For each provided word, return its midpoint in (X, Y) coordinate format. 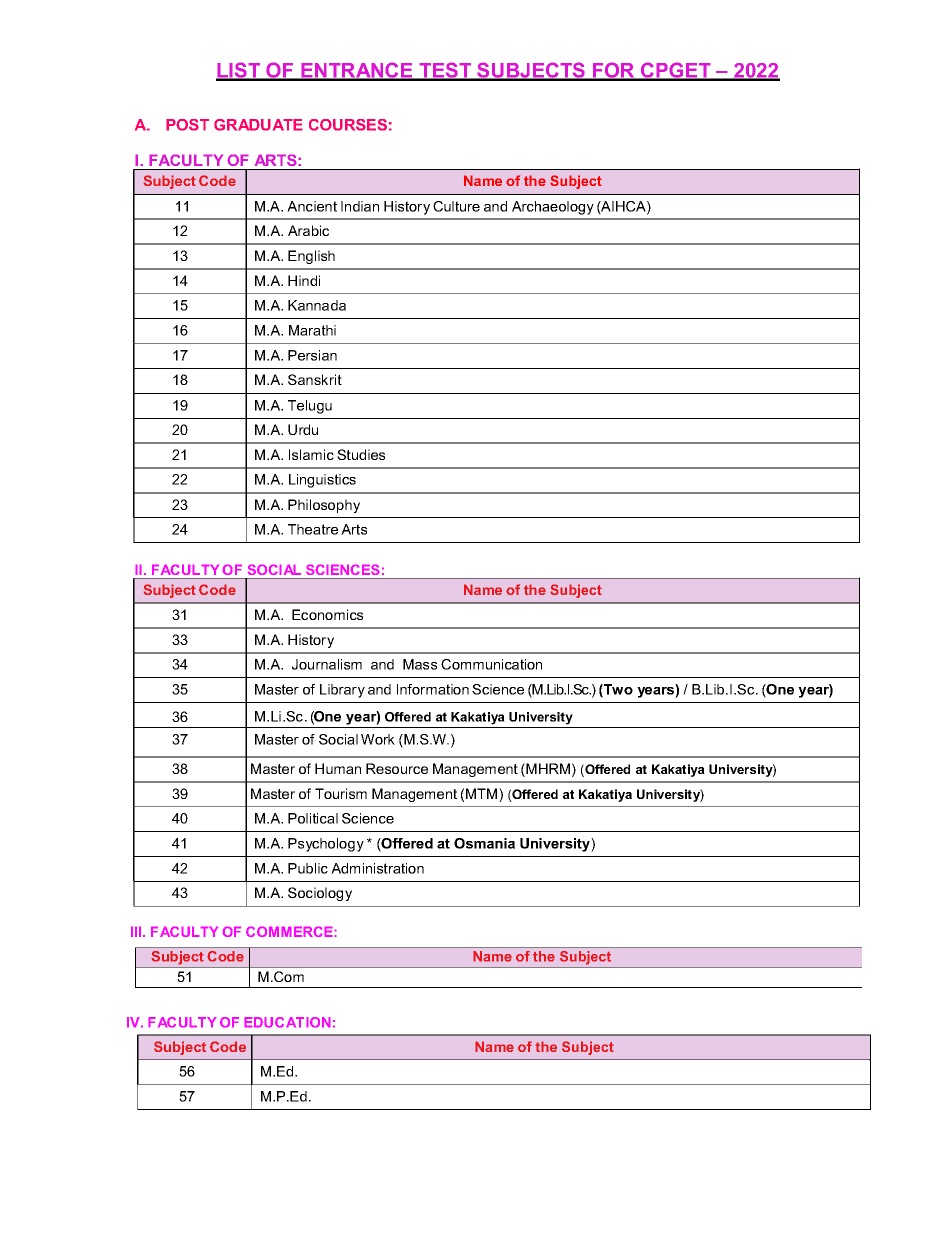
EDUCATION (287, 1022)
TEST (445, 71)
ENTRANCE (357, 71)
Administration (377, 868)
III (137, 932)
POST (187, 125)
